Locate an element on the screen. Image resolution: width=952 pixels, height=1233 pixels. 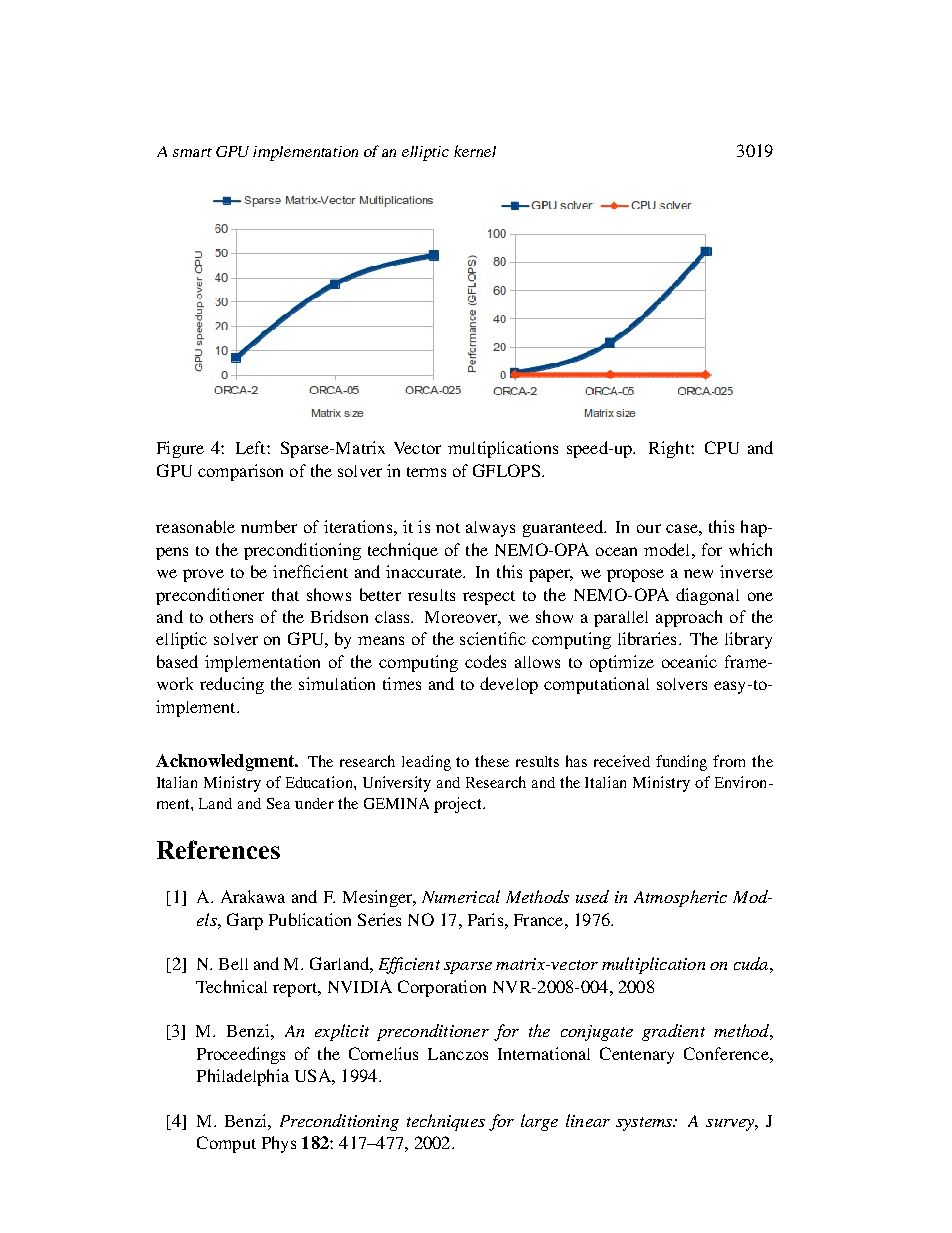
kernel is located at coordinates (475, 151).
